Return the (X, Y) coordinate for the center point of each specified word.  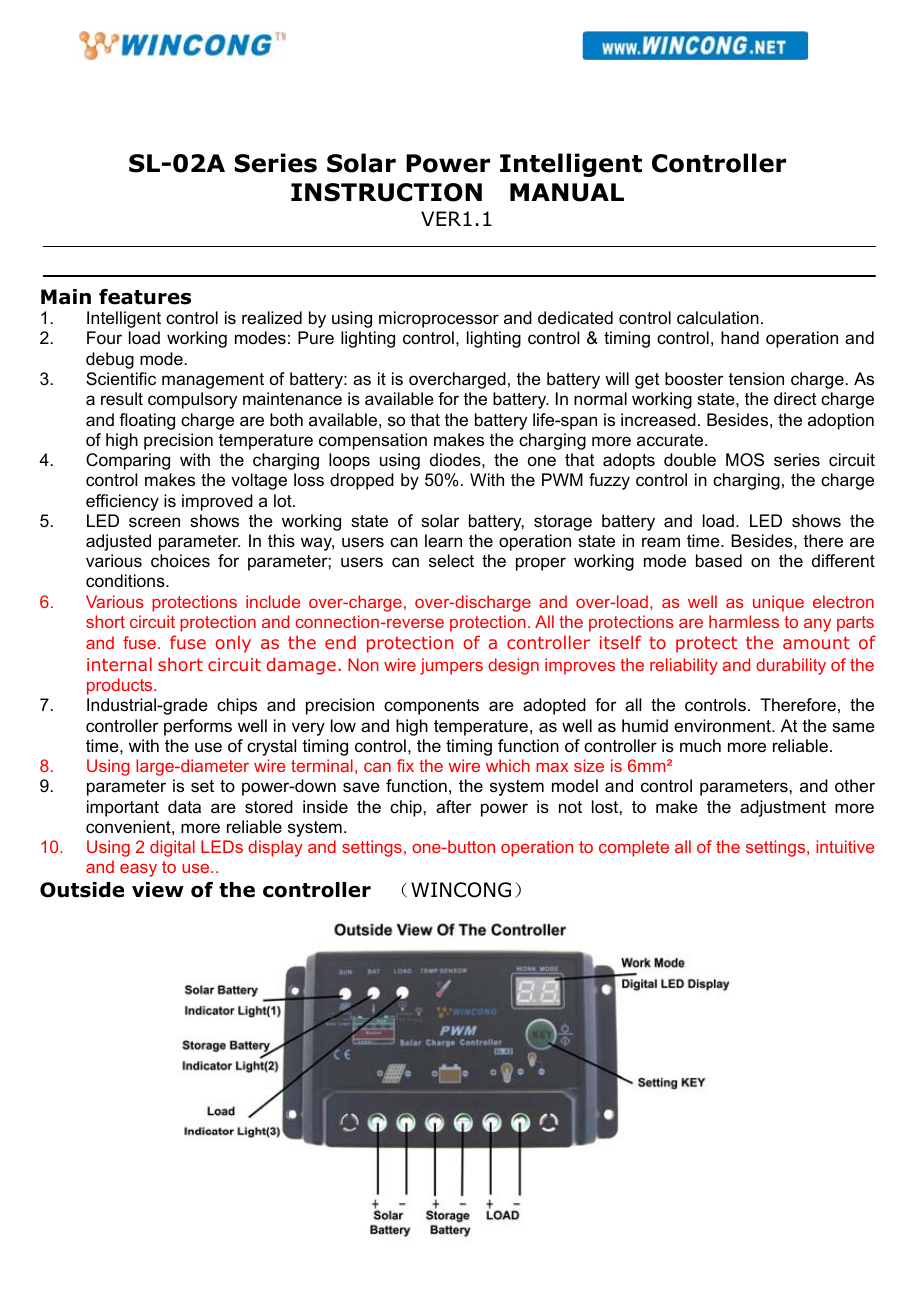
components (431, 707)
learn (443, 541)
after (453, 807)
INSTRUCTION (386, 192)
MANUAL (567, 192)
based (719, 561)
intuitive (845, 846)
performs (198, 727)
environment (723, 726)
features (145, 297)
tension (756, 379)
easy (138, 870)
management (213, 381)
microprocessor (439, 319)
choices (180, 561)
